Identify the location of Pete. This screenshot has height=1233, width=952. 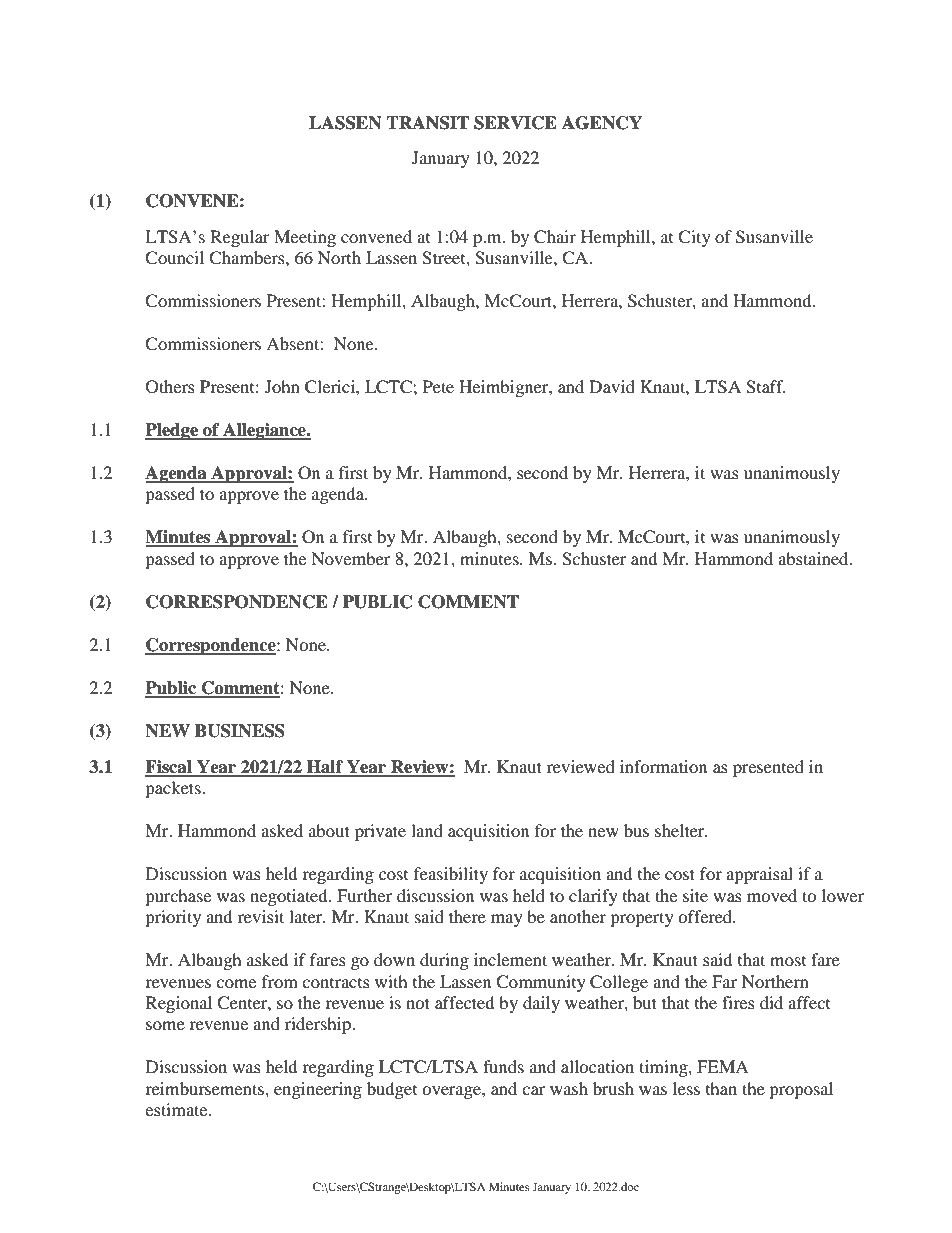
(438, 386).
